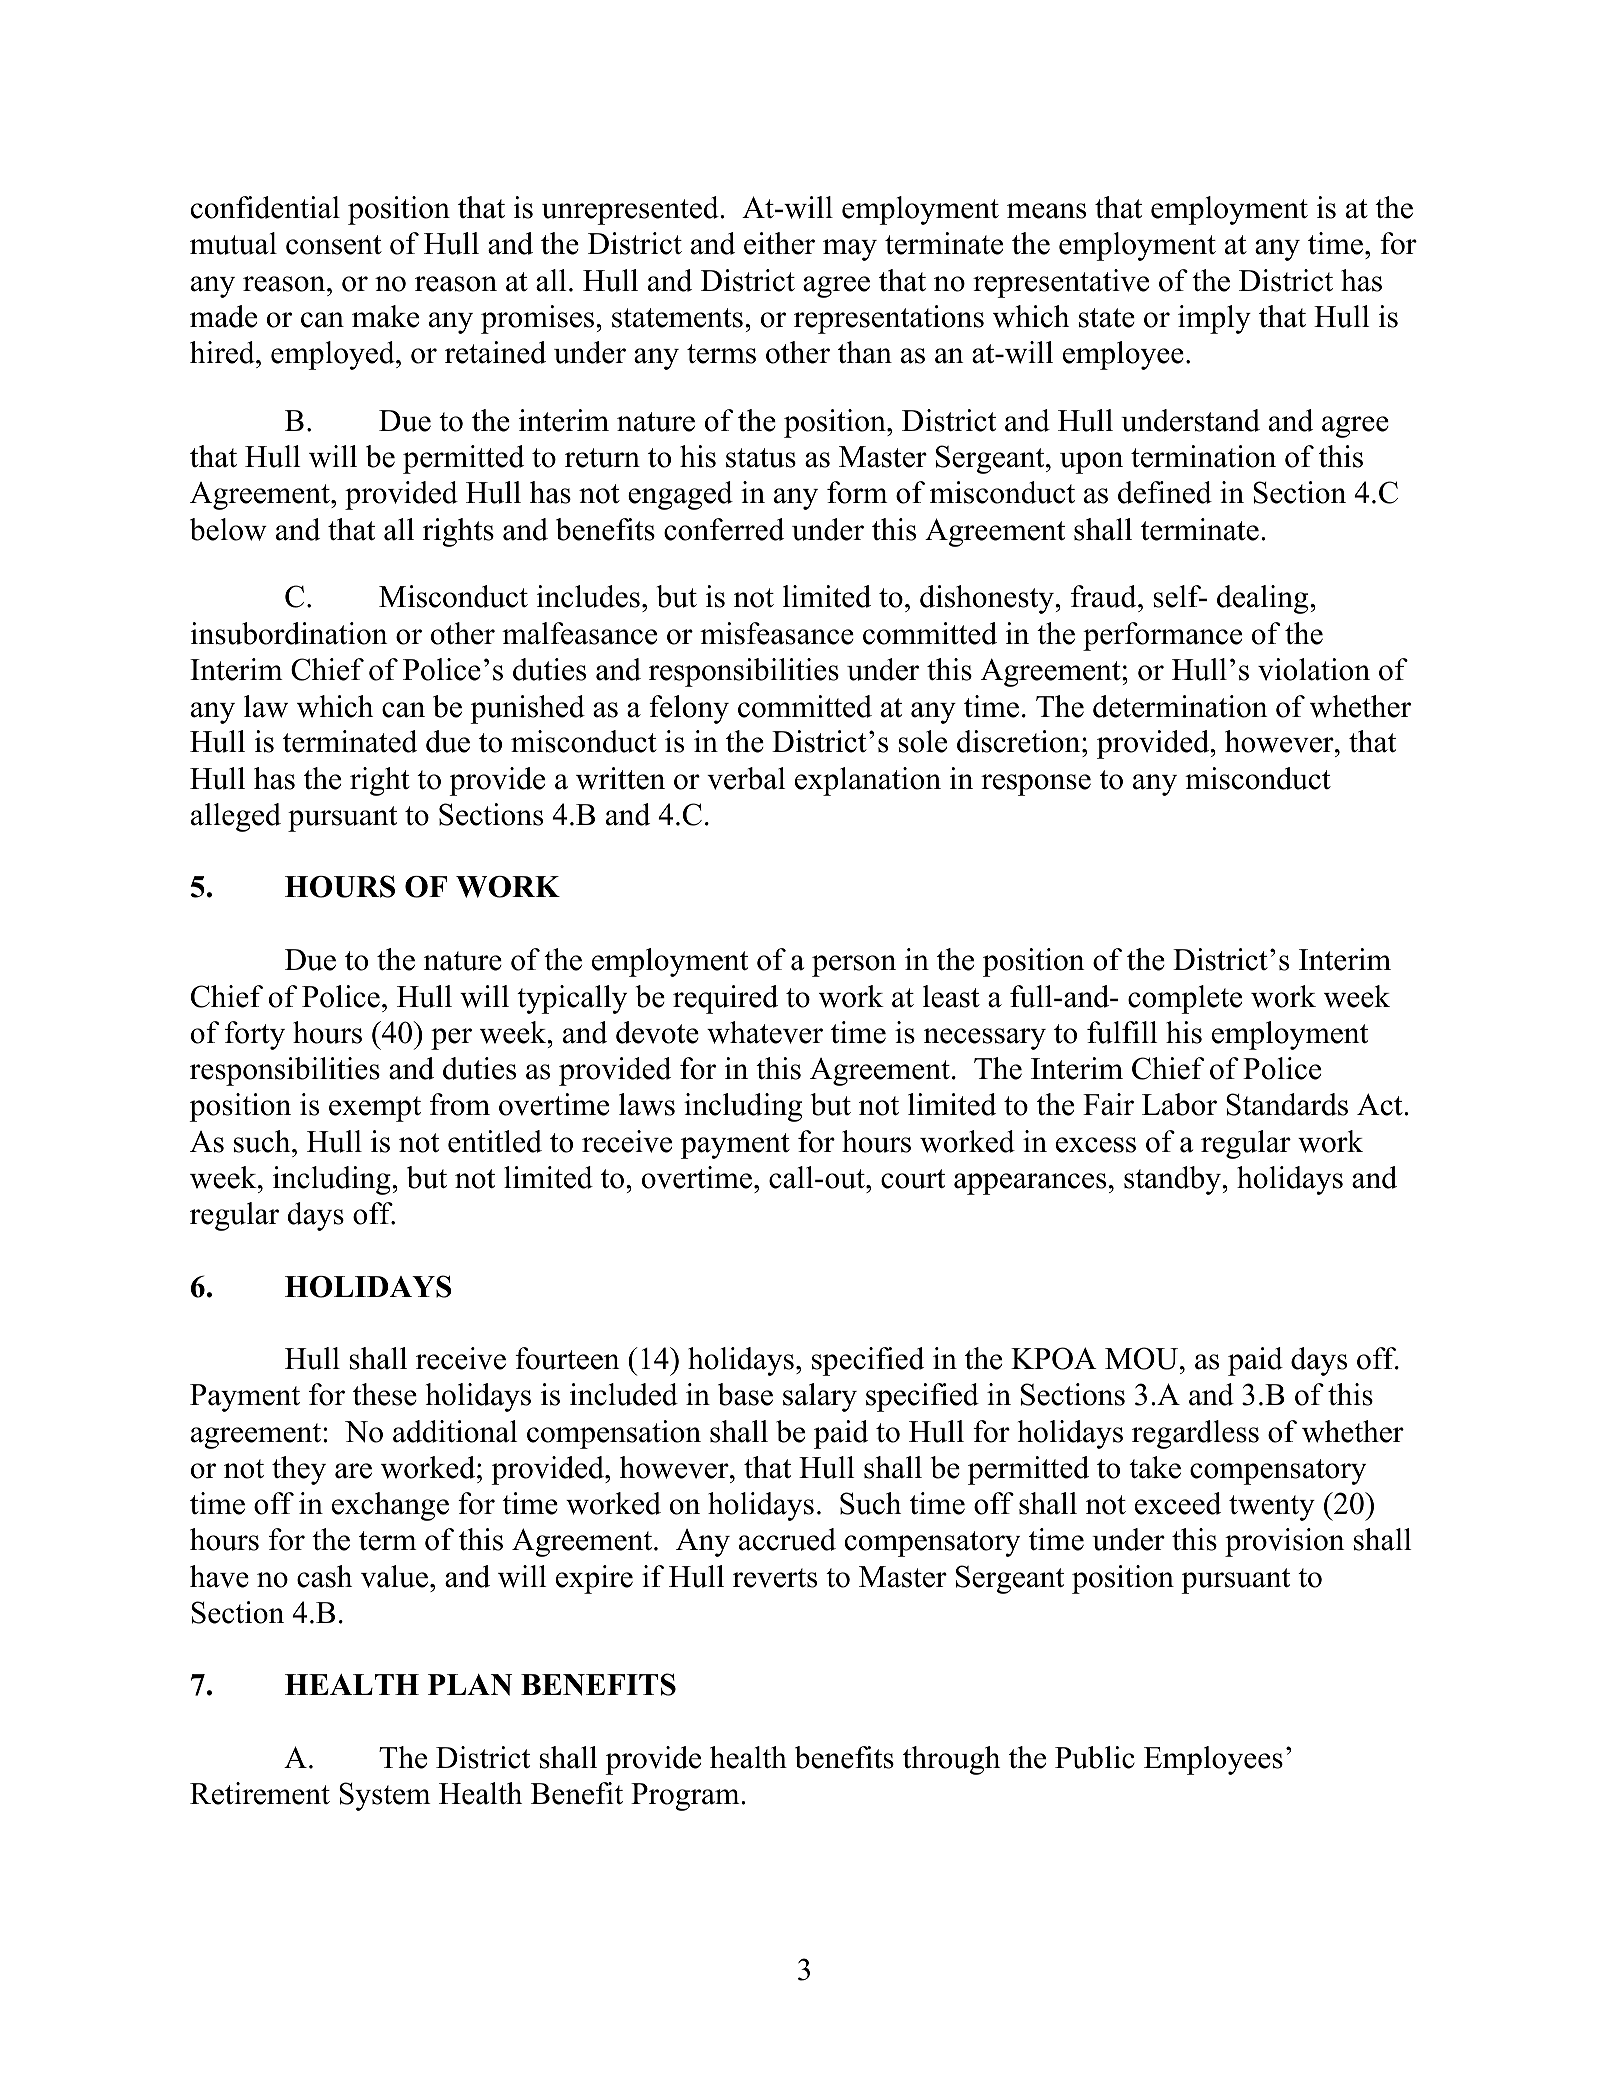 Image resolution: width=1608 pixels, height=2081 pixels. What do you see at coordinates (385, 1796) in the screenshot?
I see `System` at bounding box center [385, 1796].
